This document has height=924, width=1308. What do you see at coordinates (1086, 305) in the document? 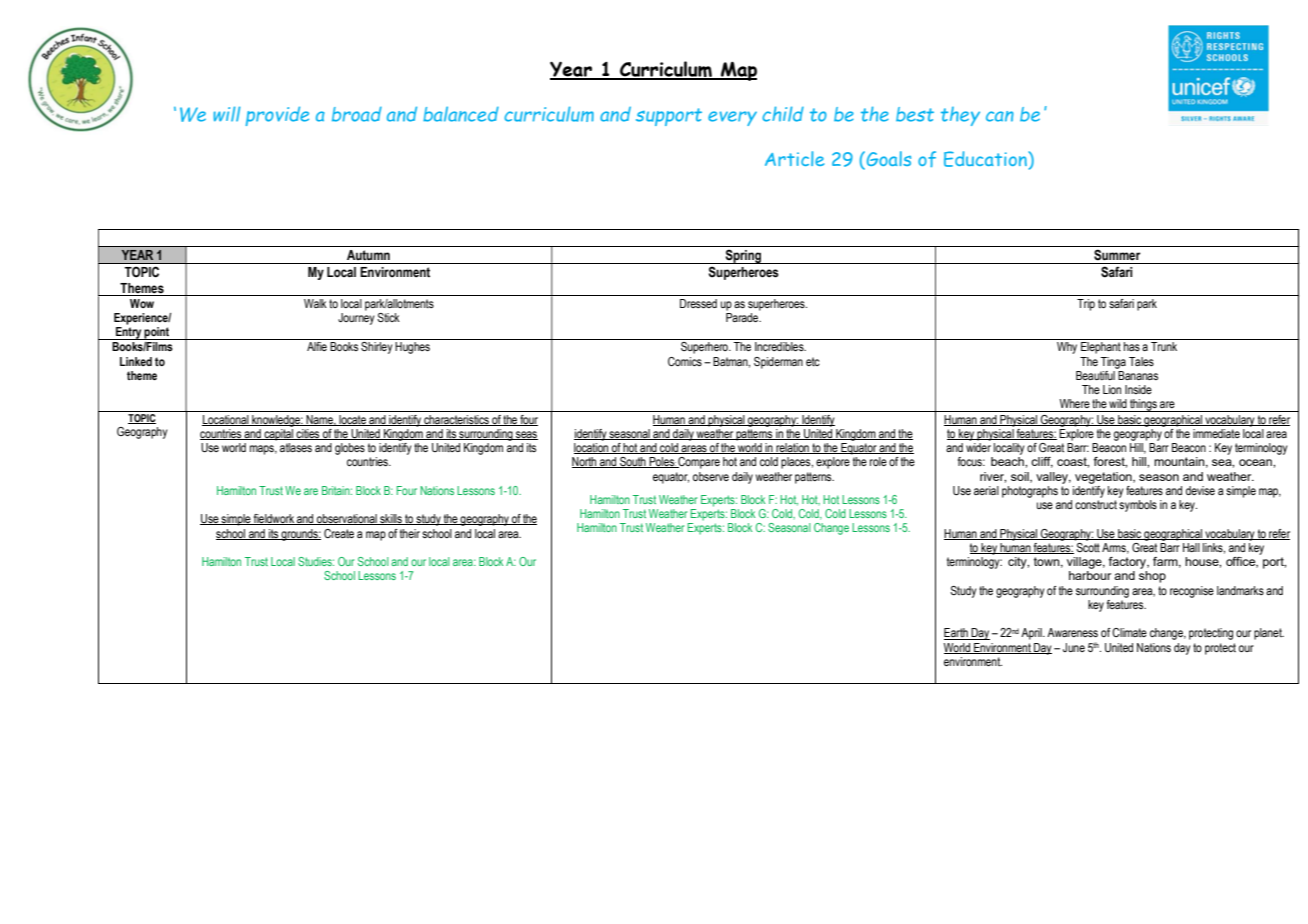
I see `Trip` at bounding box center [1086, 305].
